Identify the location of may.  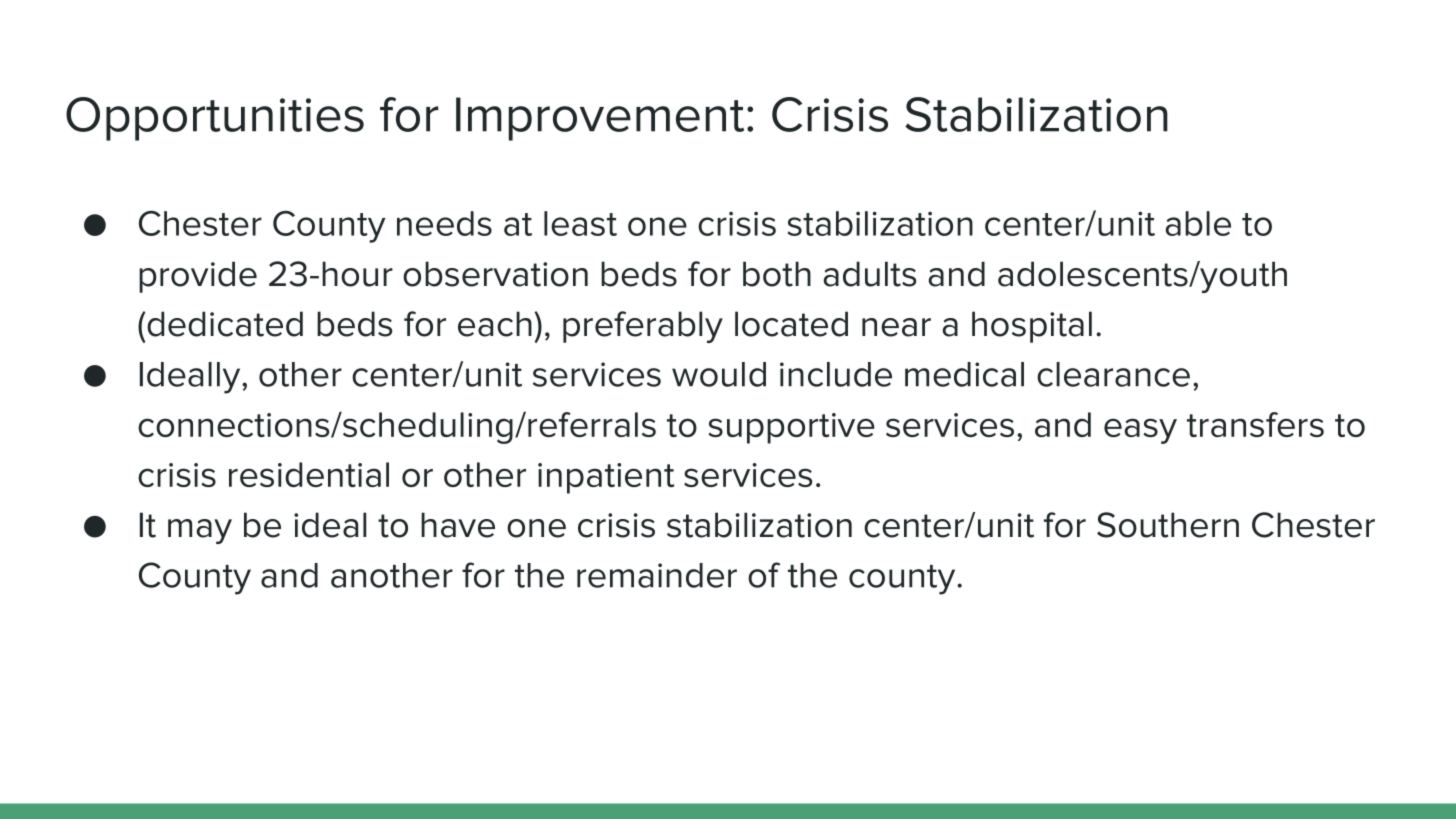
(200, 531).
